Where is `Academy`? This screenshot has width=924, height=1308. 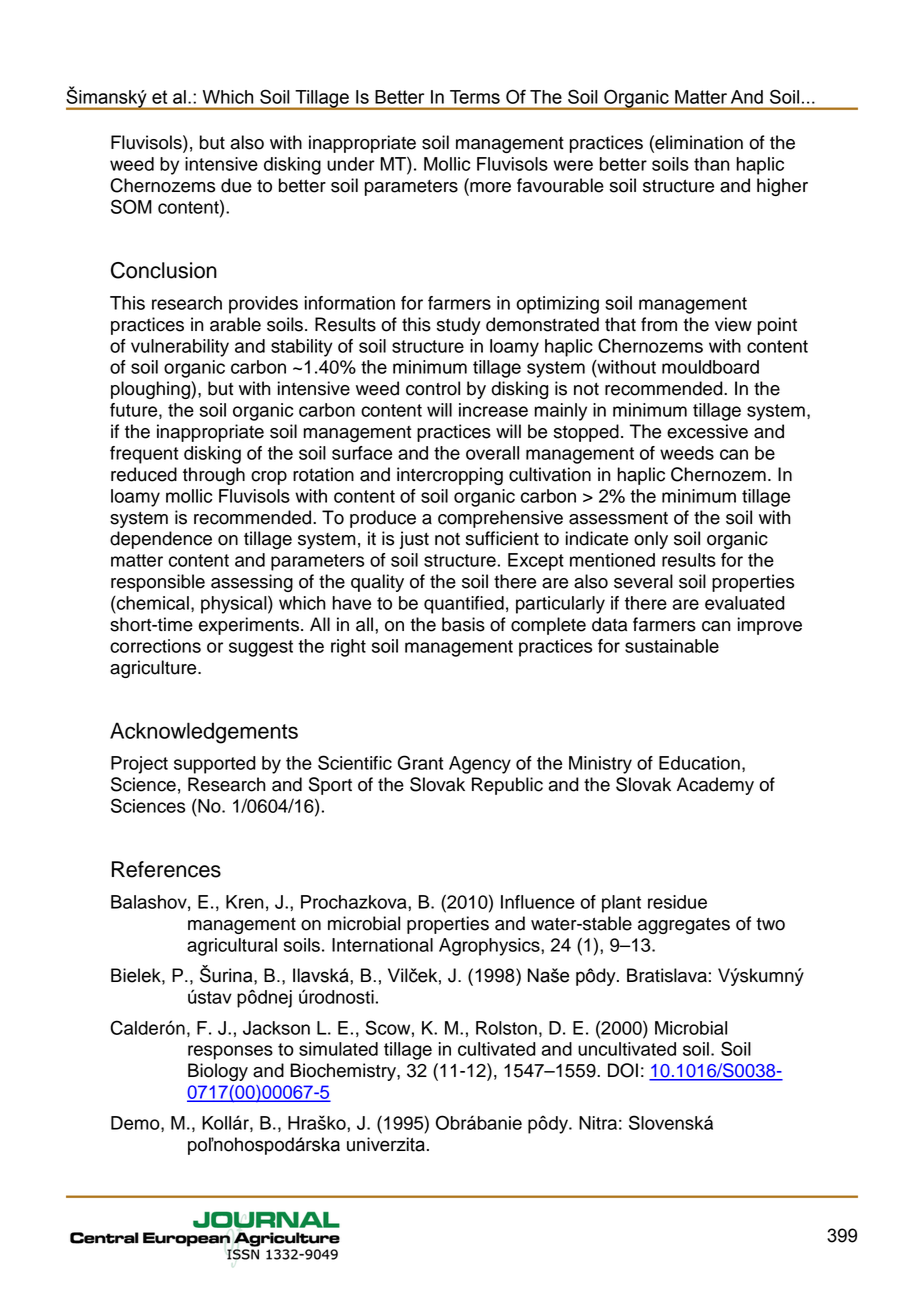 Academy is located at coordinates (715, 786).
